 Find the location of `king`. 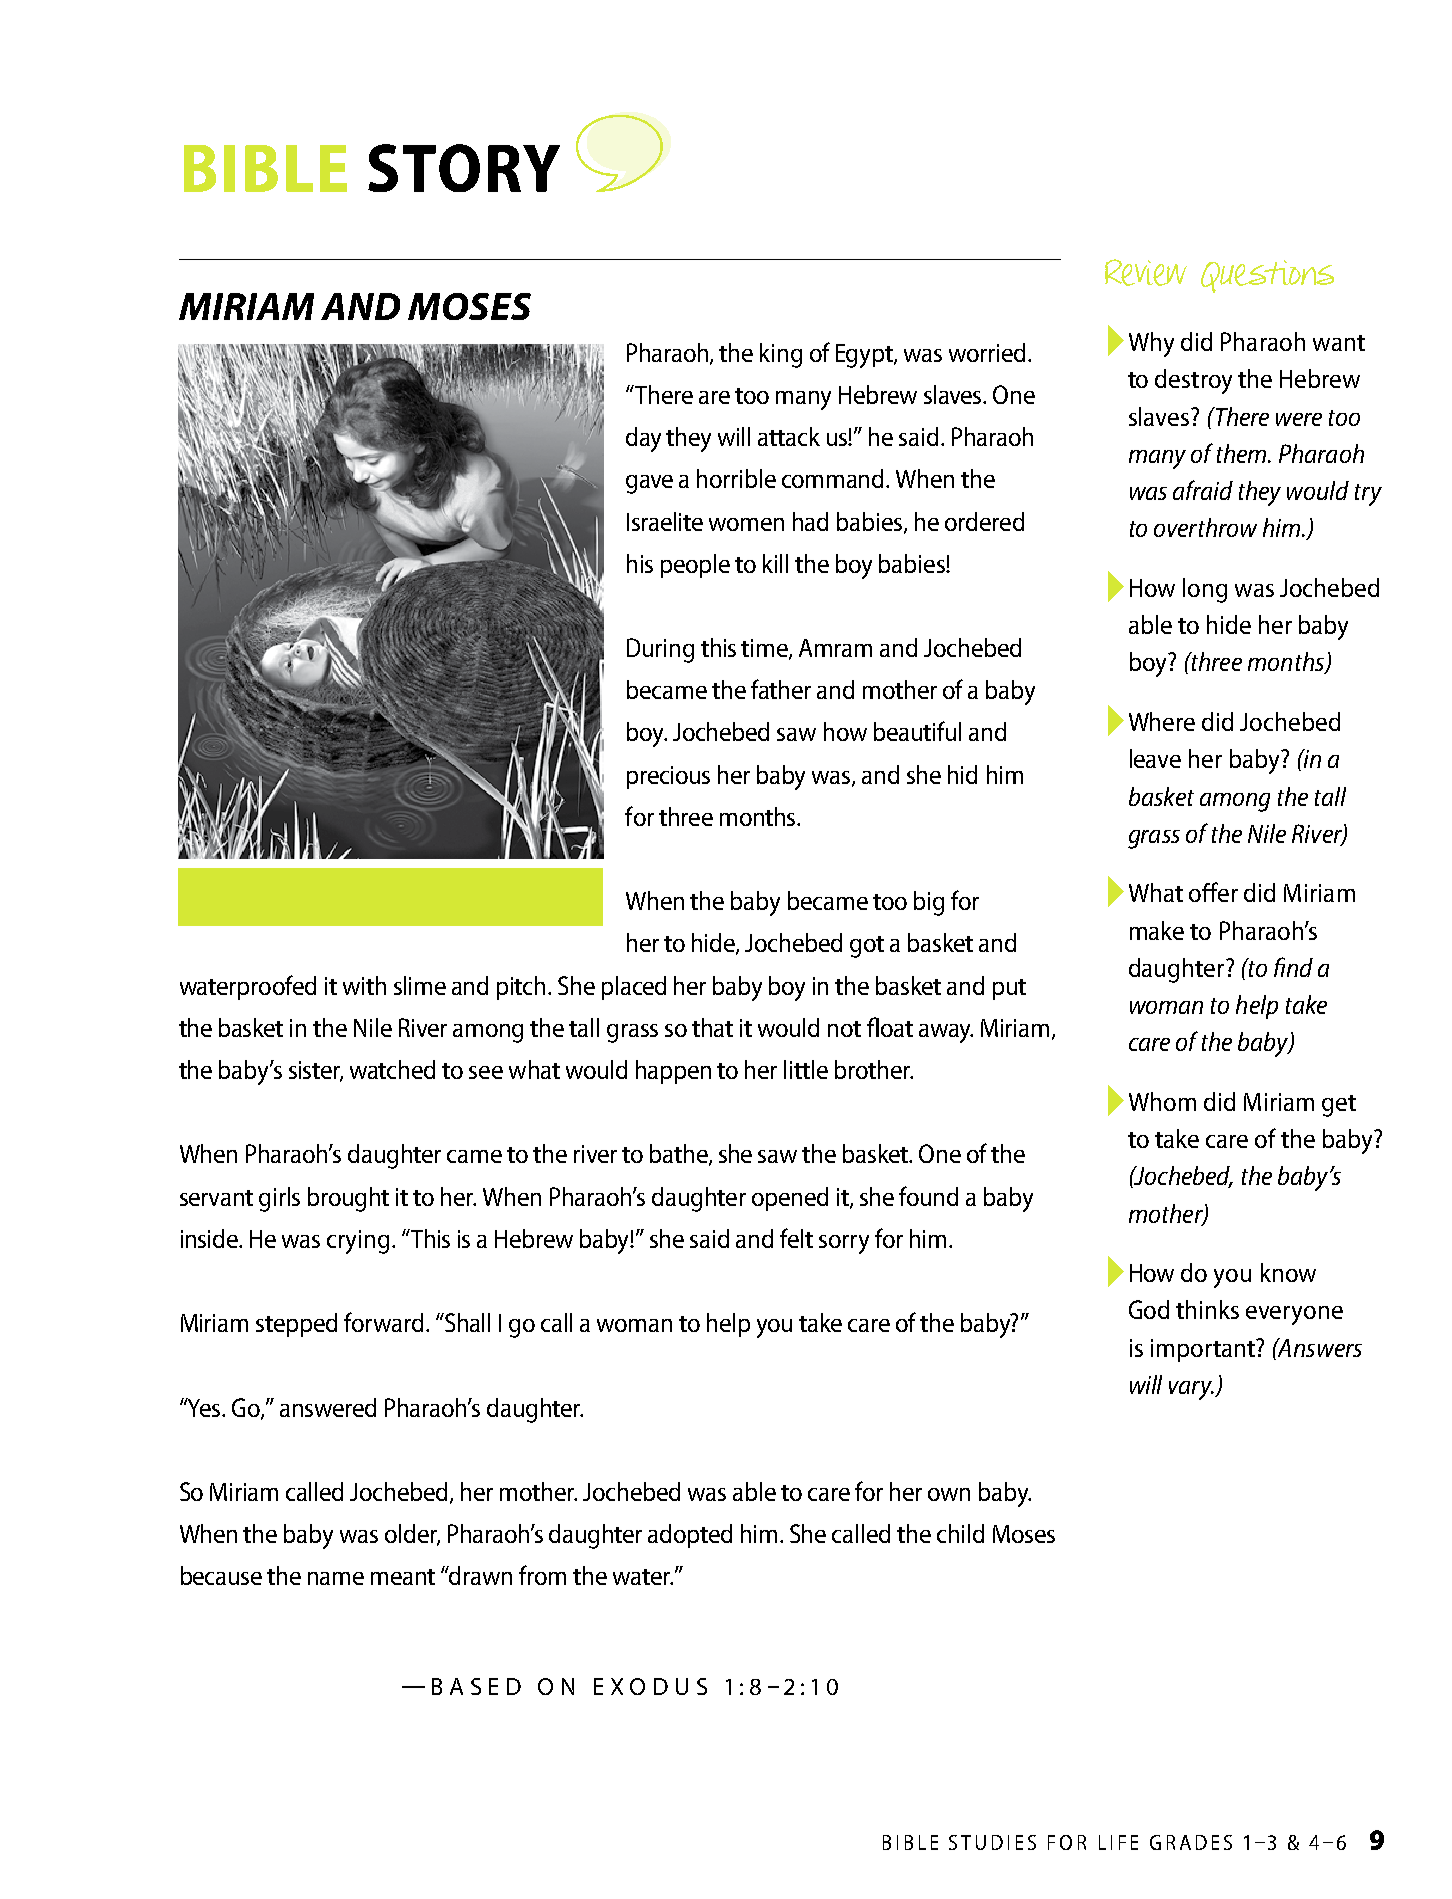

king is located at coordinates (781, 355).
